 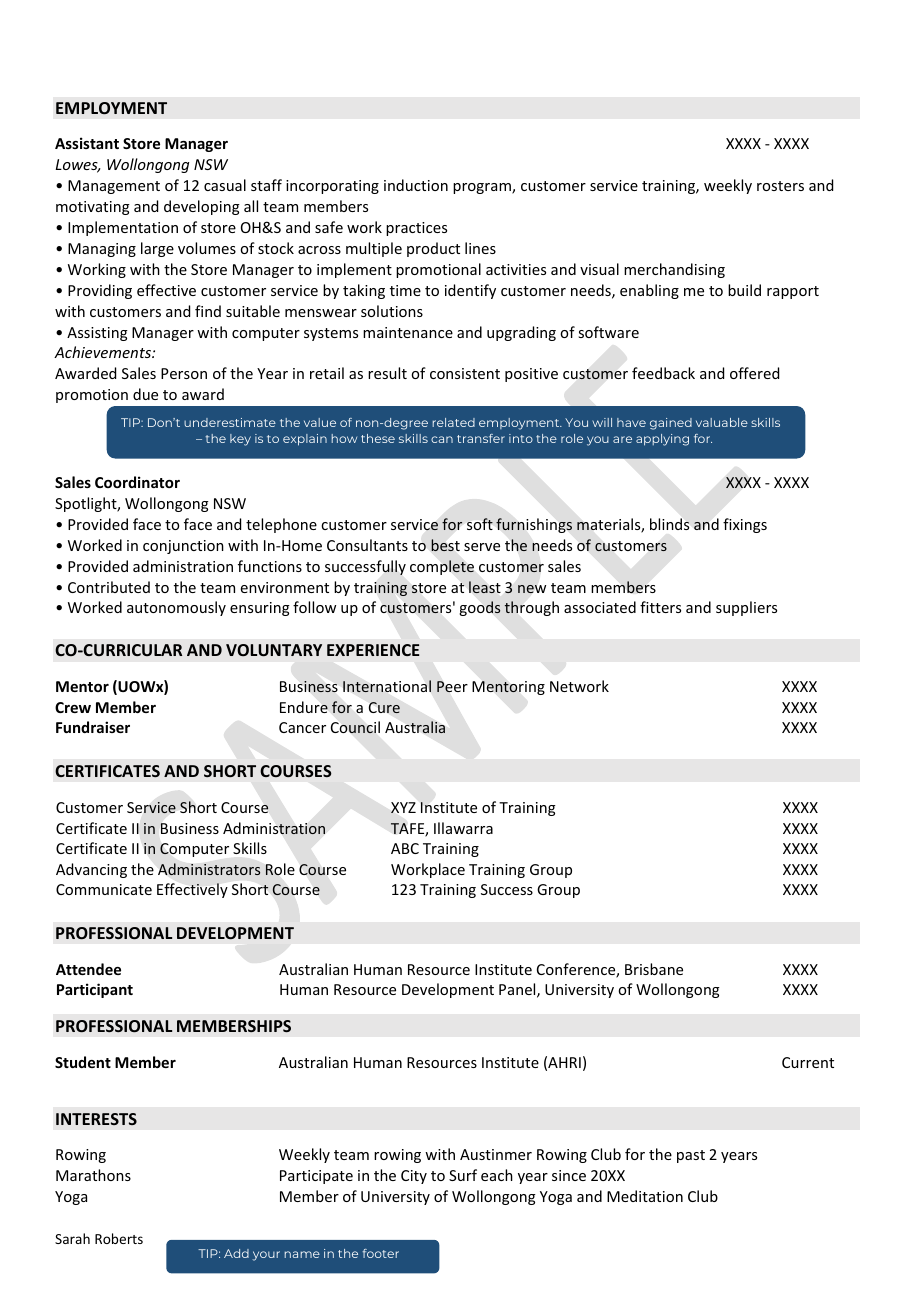 I want to click on Administrators, so click(x=209, y=869).
